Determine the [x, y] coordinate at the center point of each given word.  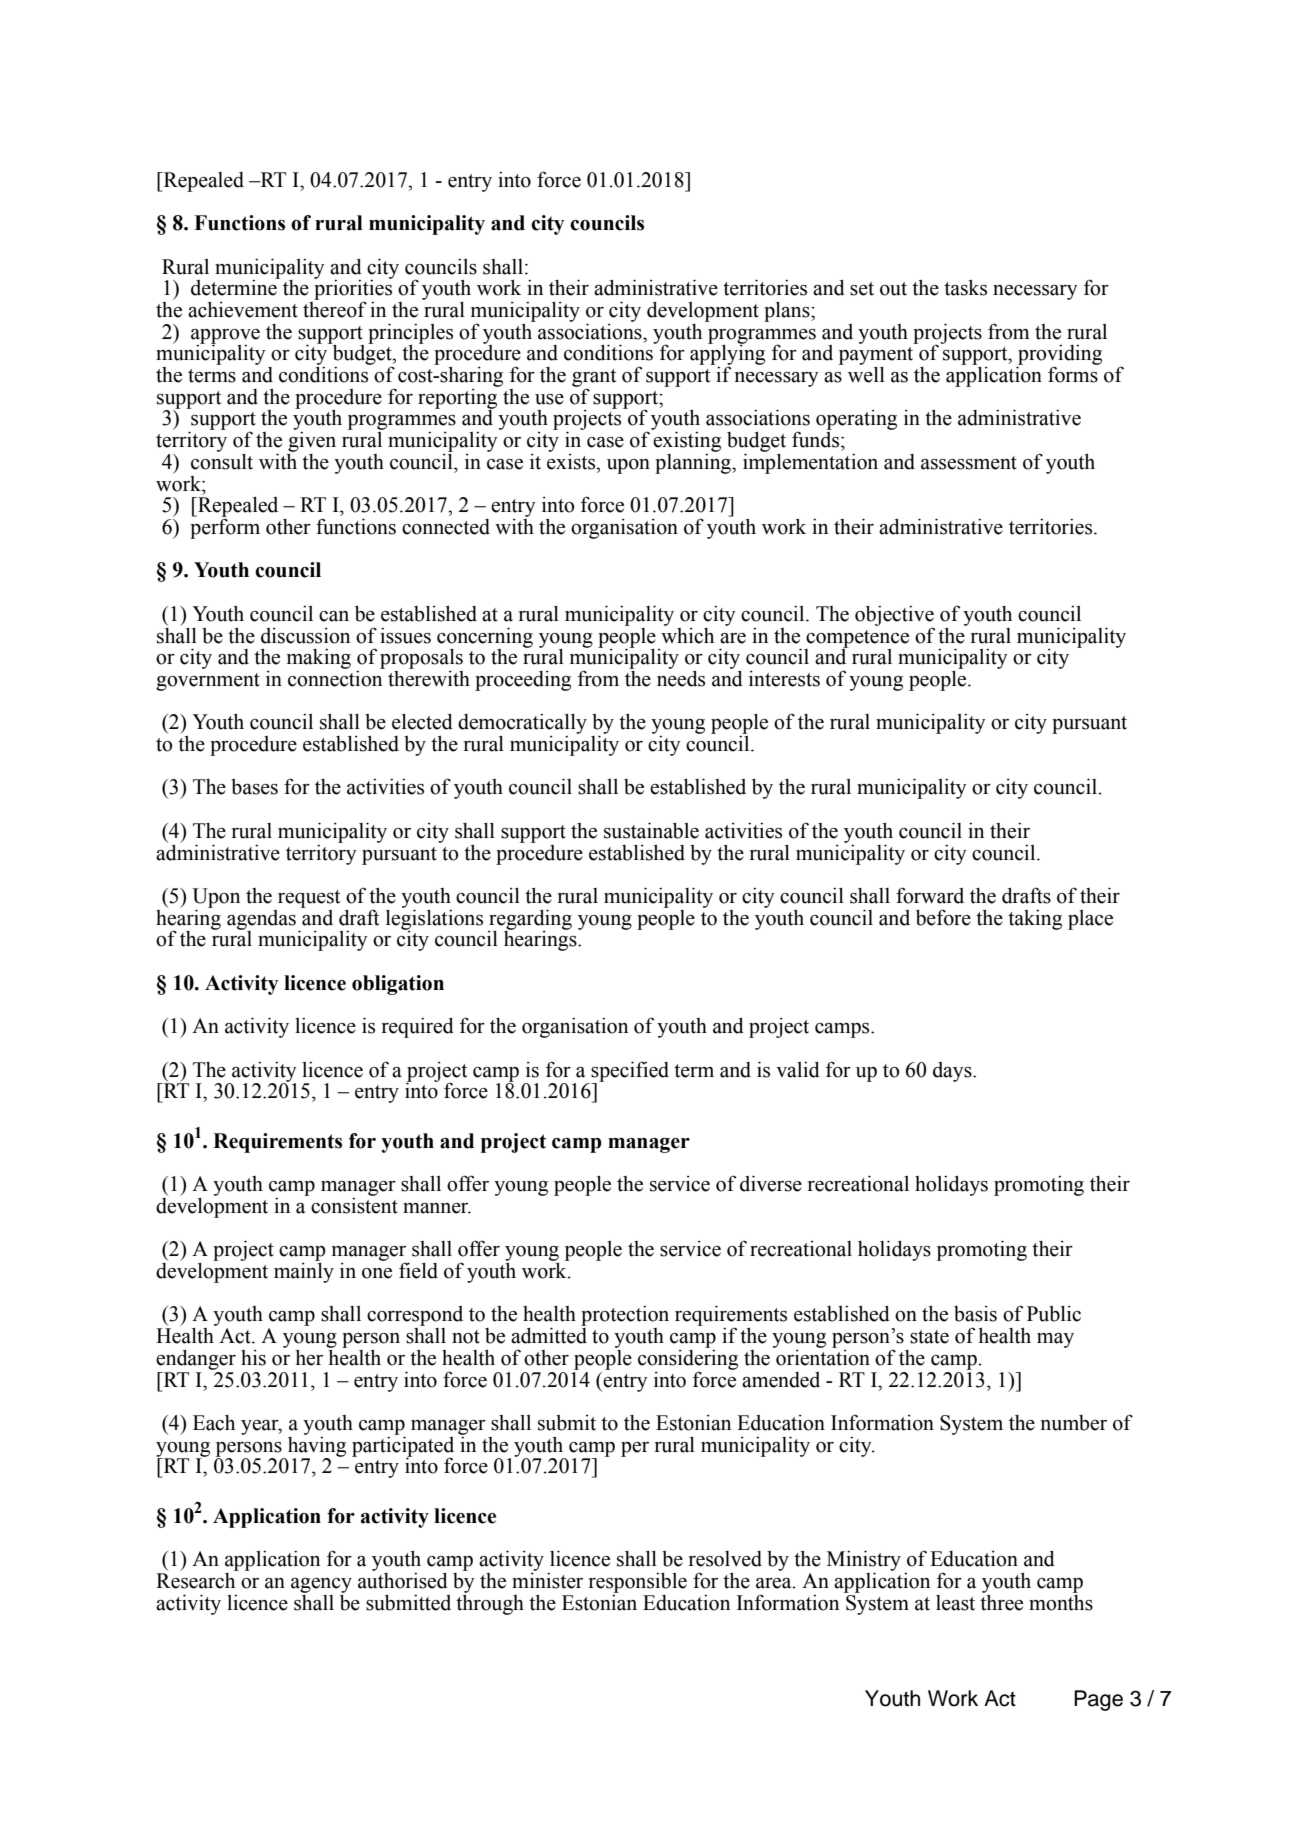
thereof [335, 308]
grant [594, 379]
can [334, 616]
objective [894, 616]
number [1074, 1423]
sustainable [651, 830]
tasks [965, 287]
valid [798, 1070]
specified [630, 1072]
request [309, 899]
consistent [354, 1204]
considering [688, 1359]
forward [930, 895]
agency [321, 1586]
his [253, 1358]
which [687, 634]
